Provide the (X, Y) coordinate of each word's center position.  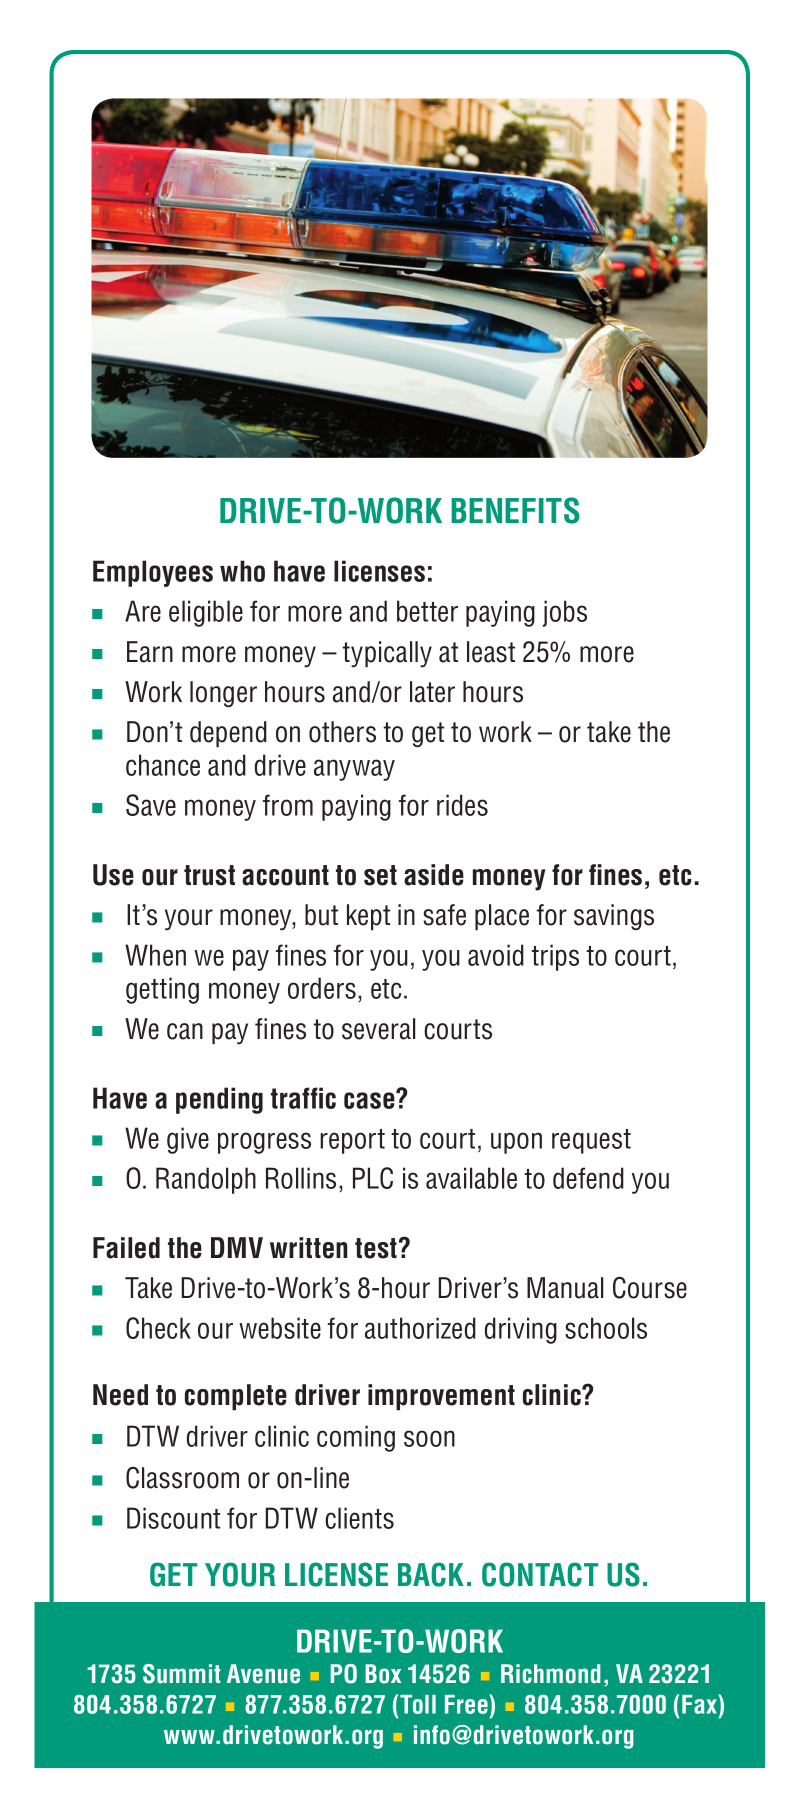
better (427, 611)
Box (383, 1674)
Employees (153, 573)
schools (606, 1328)
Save (151, 805)
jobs (565, 613)
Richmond (551, 1674)
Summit (181, 1674)
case (370, 1099)
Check (158, 1328)
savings (614, 917)
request (591, 1141)
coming (356, 1438)
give (188, 1140)
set (380, 875)
